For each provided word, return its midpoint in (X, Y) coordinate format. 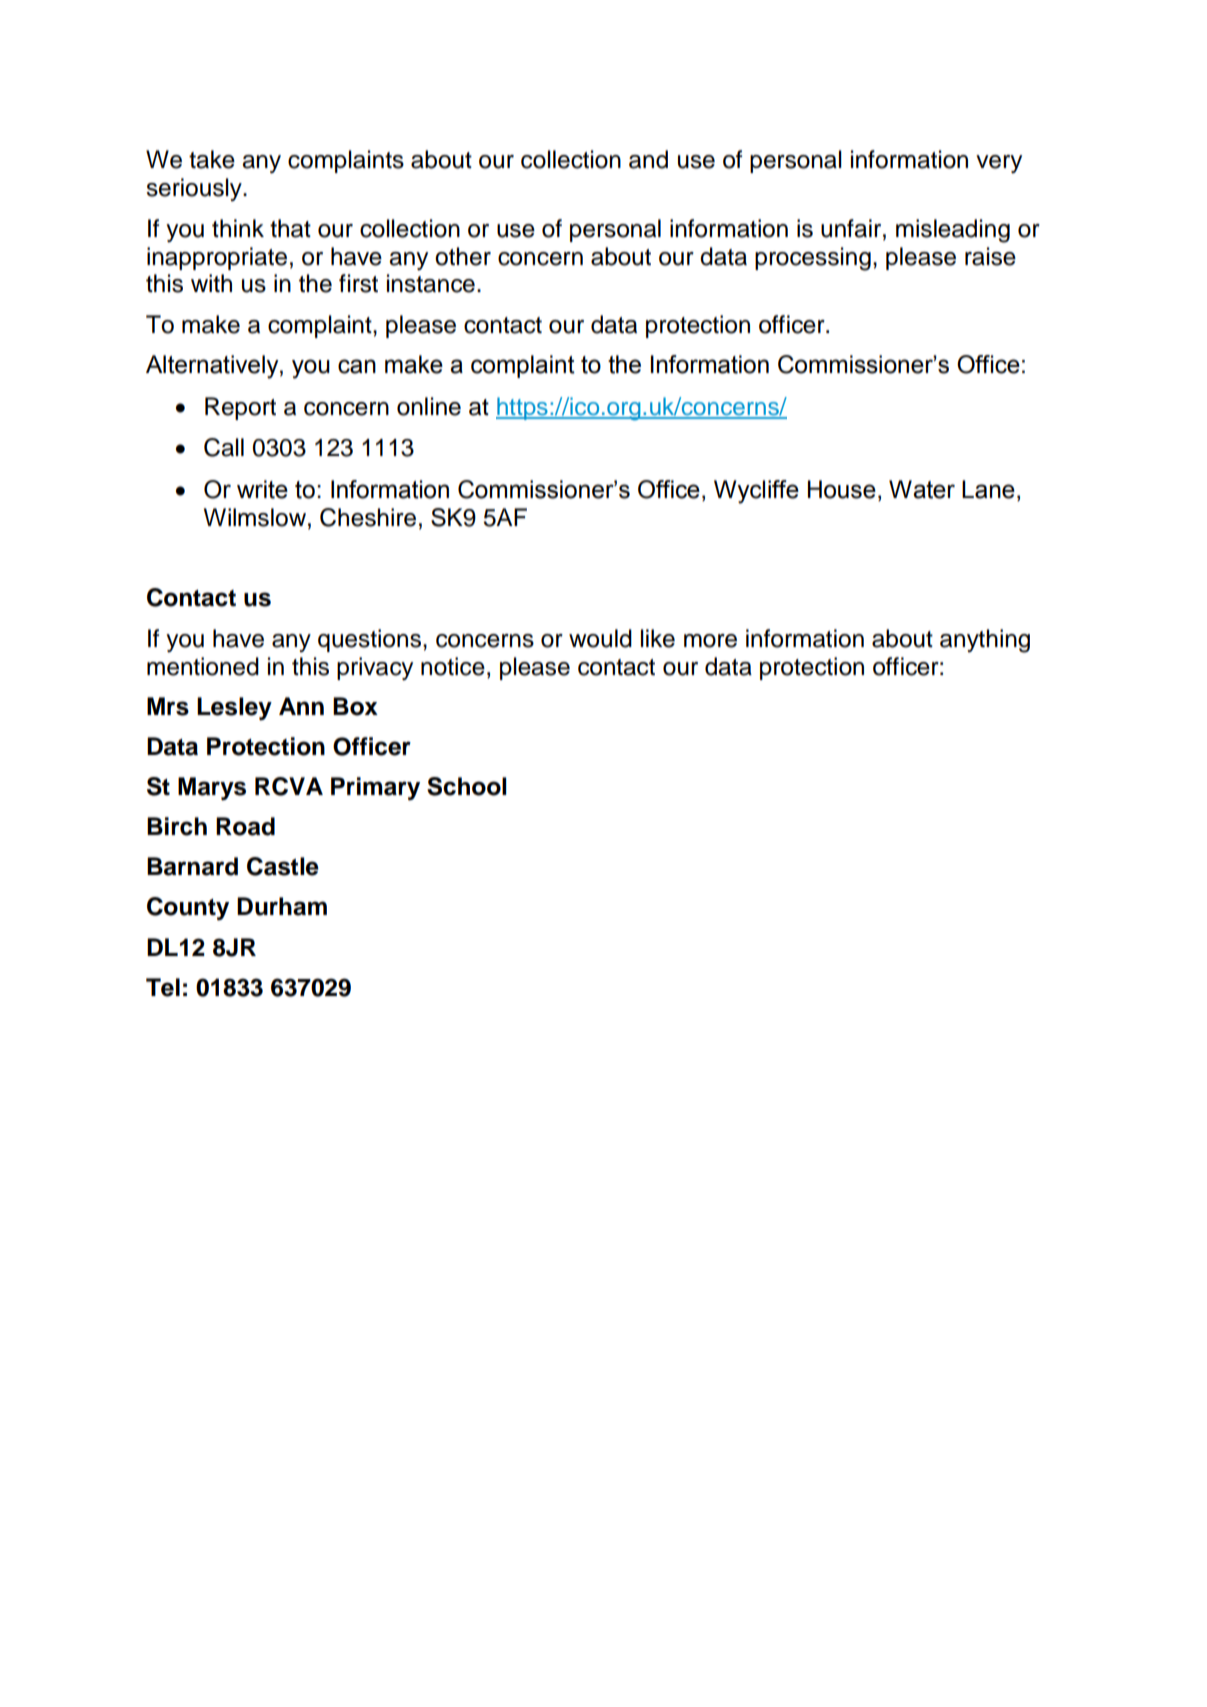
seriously (195, 189)
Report (240, 408)
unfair (852, 228)
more (710, 641)
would (600, 638)
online (429, 406)
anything (985, 641)
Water (922, 489)
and (648, 159)
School (467, 786)
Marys (212, 789)
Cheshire (368, 517)
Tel (163, 987)
